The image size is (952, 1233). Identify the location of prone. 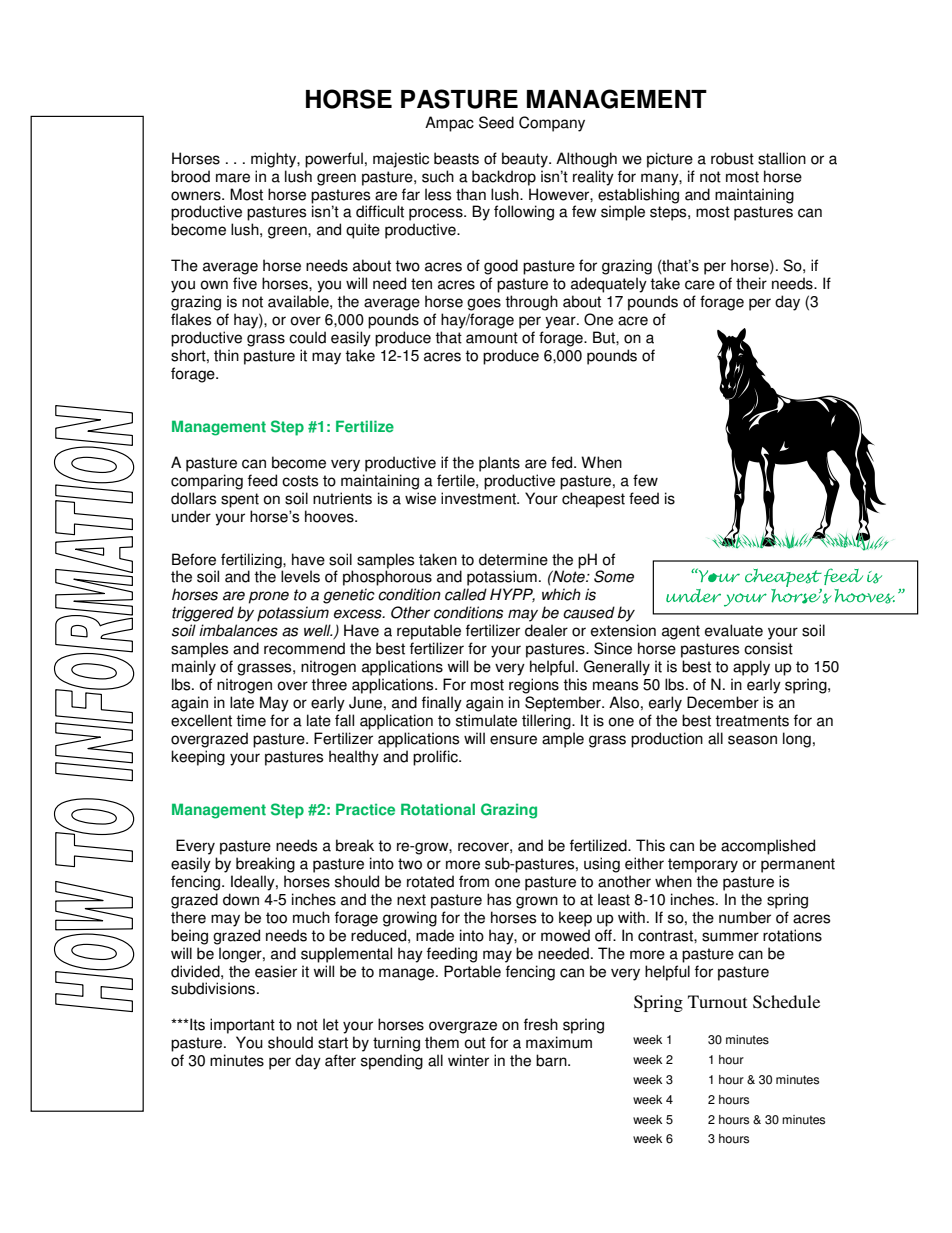
(269, 597).
